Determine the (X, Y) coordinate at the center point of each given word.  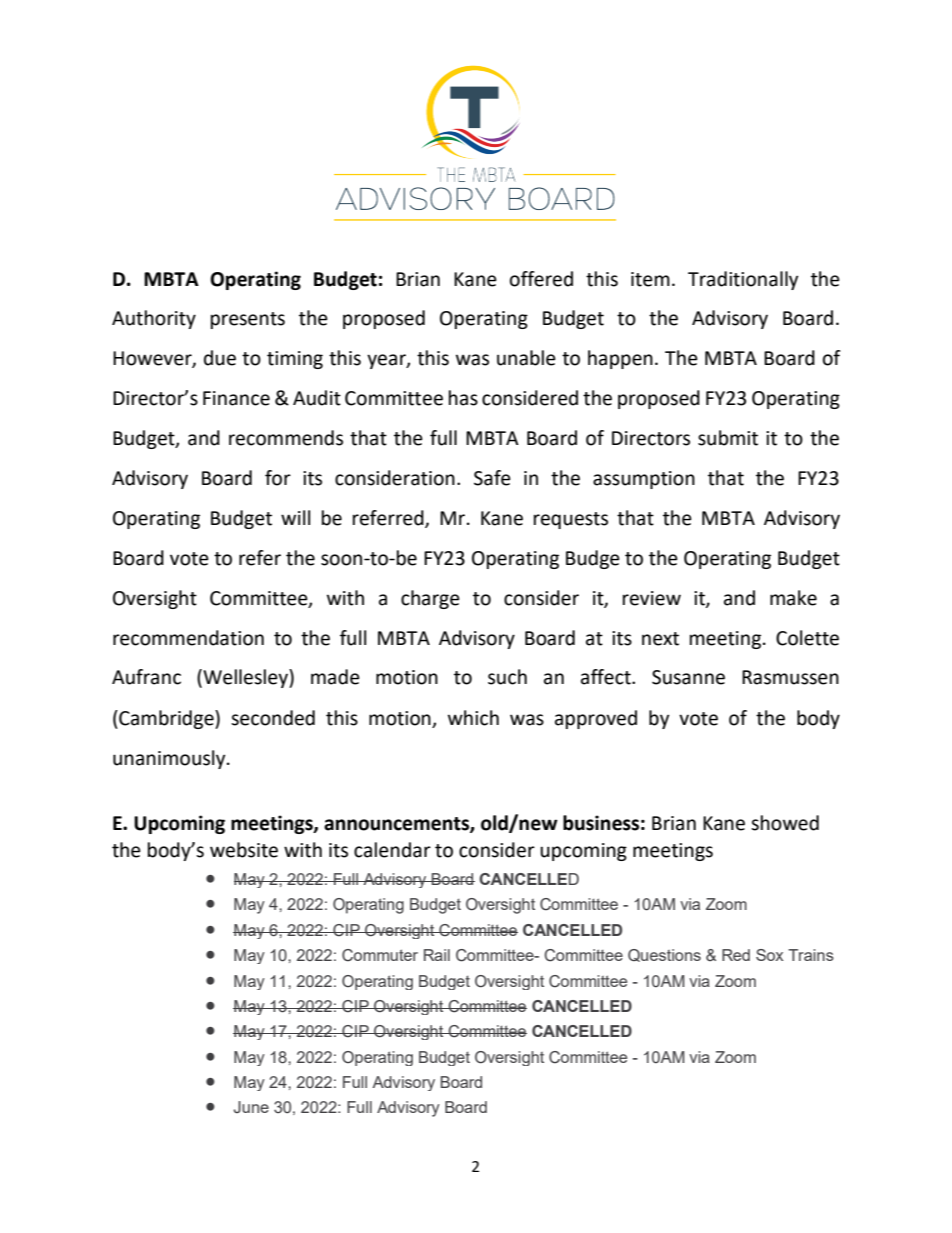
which (473, 718)
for (278, 478)
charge (430, 599)
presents (248, 320)
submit (728, 438)
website (244, 850)
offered (541, 279)
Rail (437, 955)
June (251, 1107)
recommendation (188, 638)
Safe (492, 478)
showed (785, 823)
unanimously (170, 759)
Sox (769, 955)
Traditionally (743, 280)
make (793, 598)
